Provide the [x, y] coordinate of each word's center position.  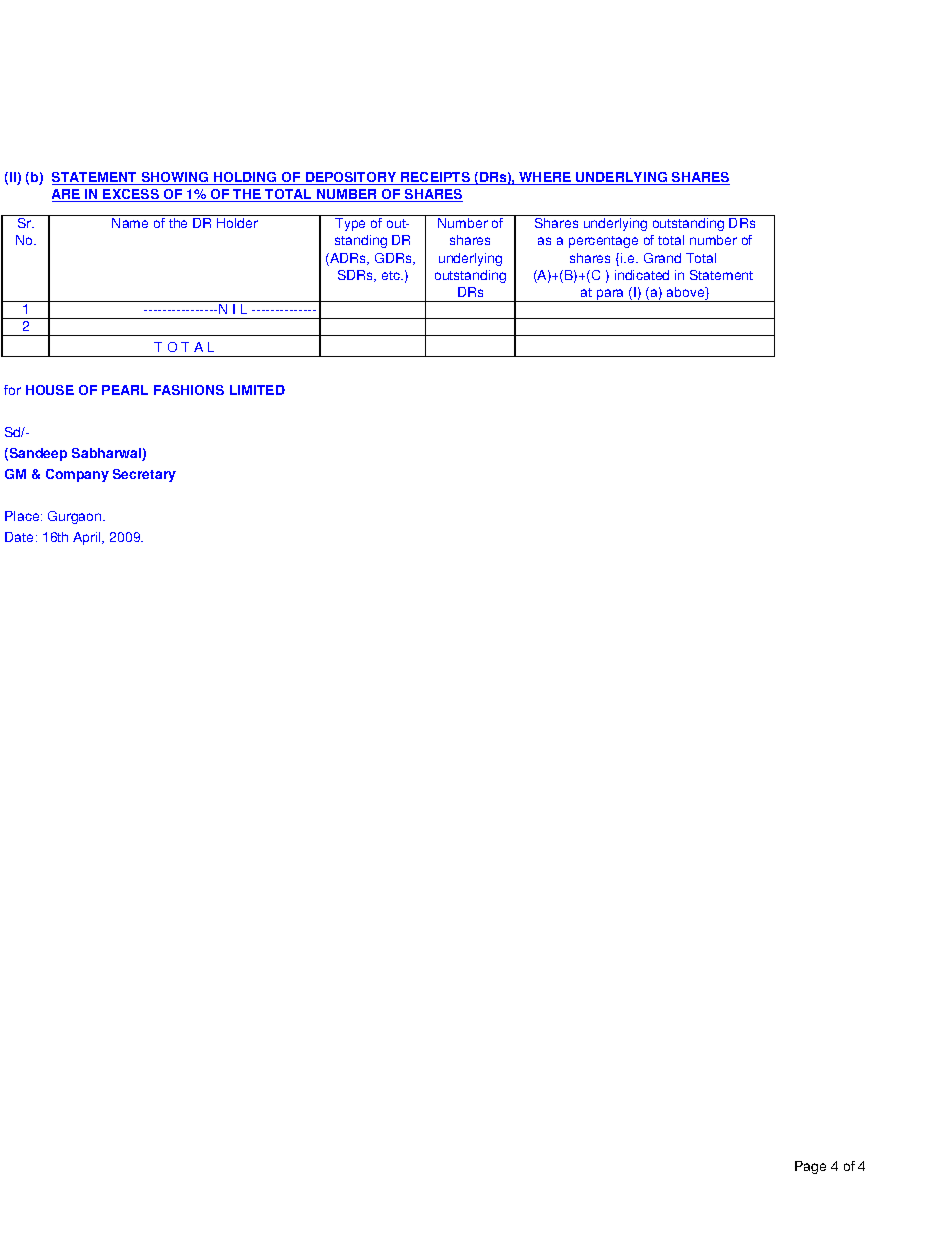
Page [810, 1167]
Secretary [144, 475]
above [687, 293]
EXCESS [131, 195]
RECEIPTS [436, 178]
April [88, 538]
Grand [662, 258]
